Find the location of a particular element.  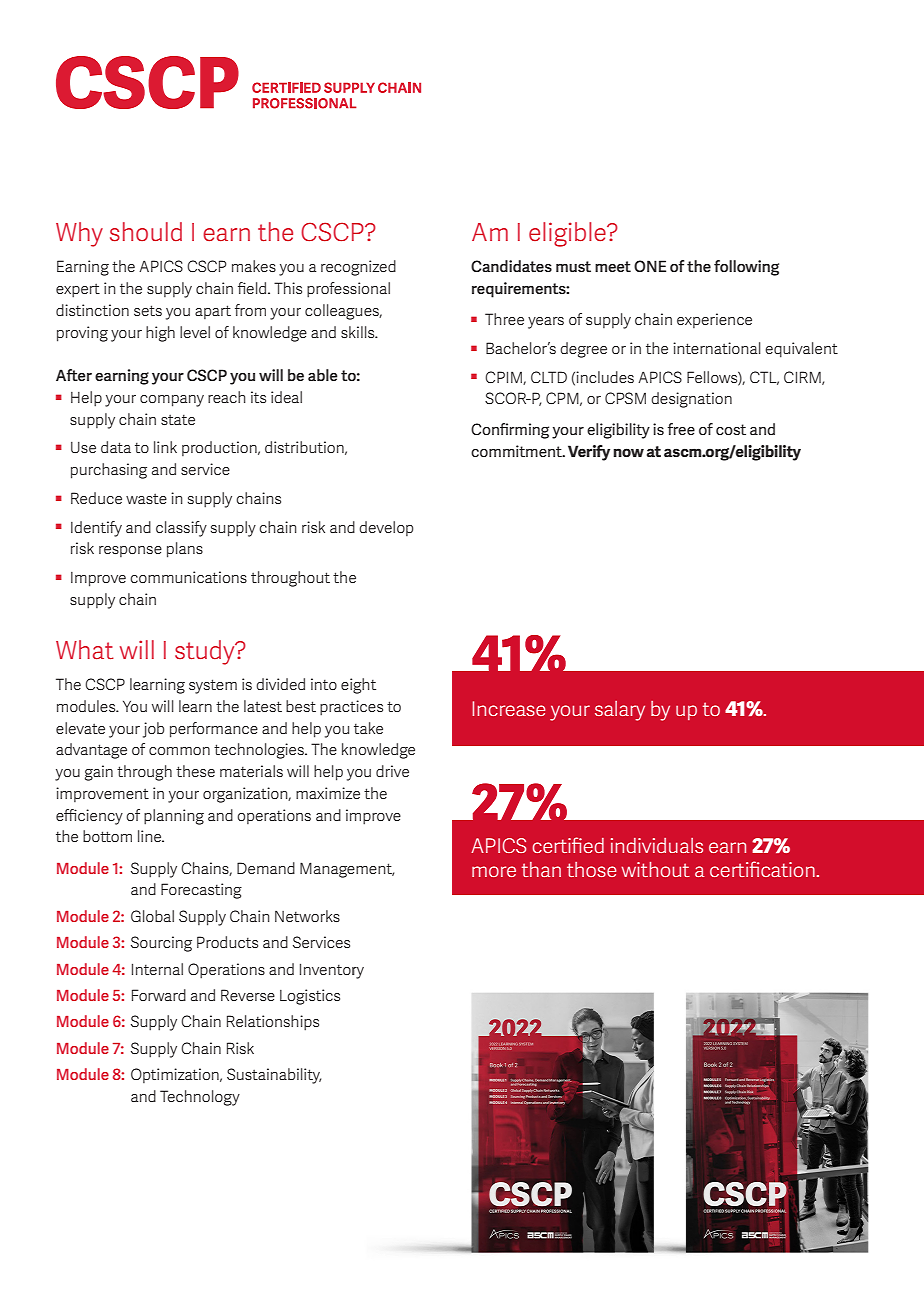

study is located at coordinates (206, 652).
